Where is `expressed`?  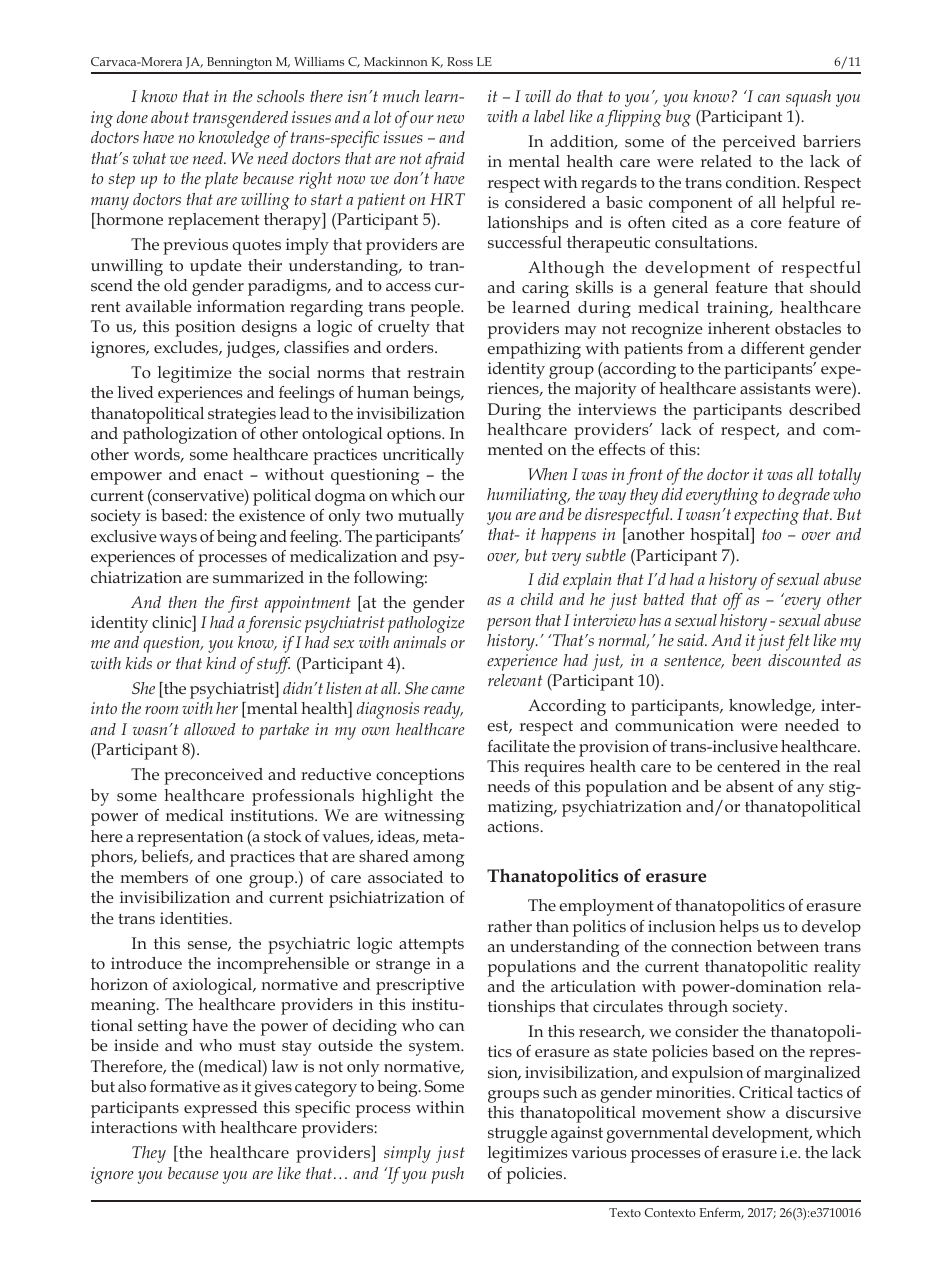
expressed is located at coordinates (220, 1109).
